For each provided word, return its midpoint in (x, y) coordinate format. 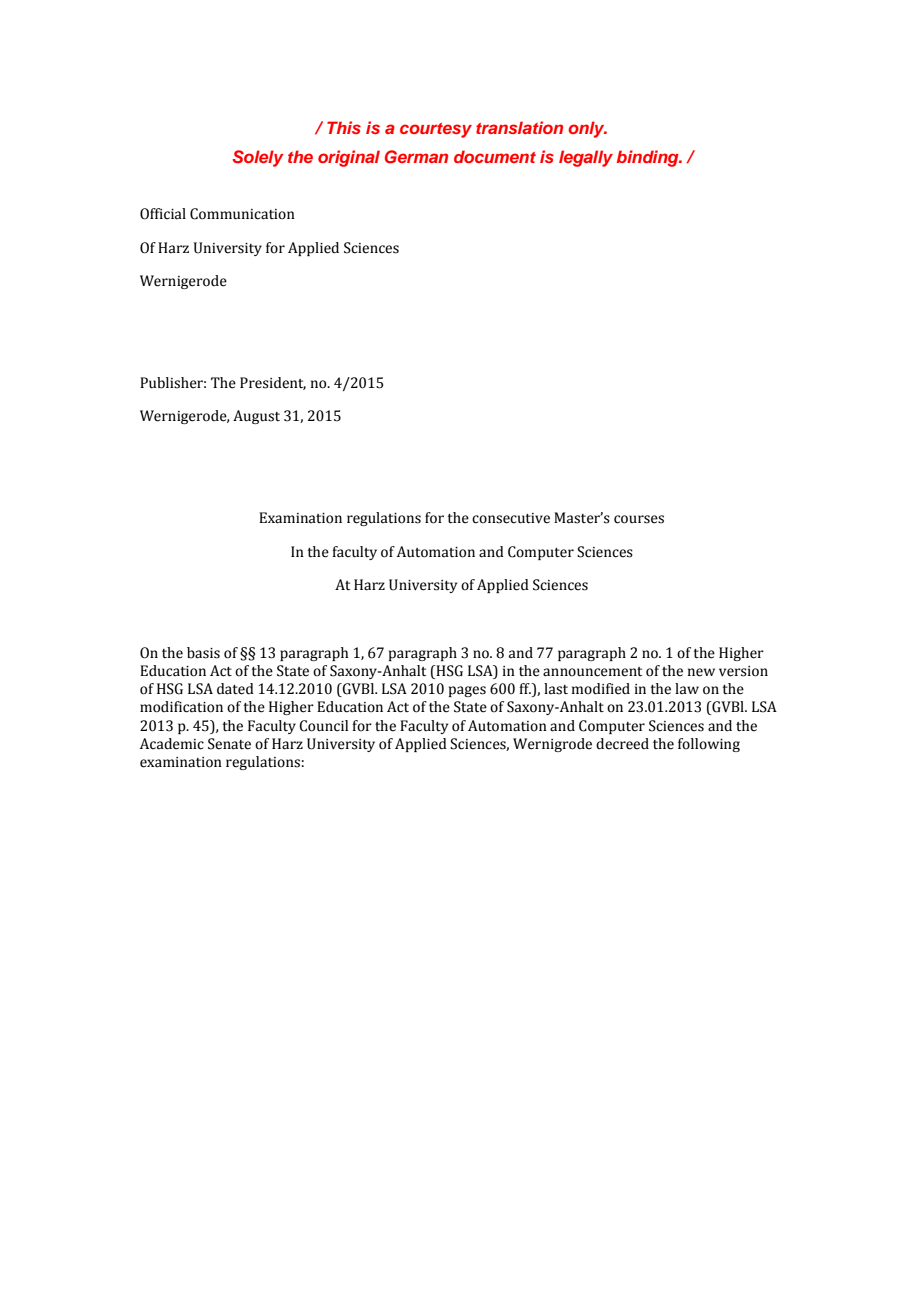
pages (467, 691)
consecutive (511, 518)
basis (203, 653)
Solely (257, 158)
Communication (242, 214)
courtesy (436, 130)
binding (649, 158)
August (256, 417)
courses (639, 519)
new (701, 672)
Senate (229, 744)
